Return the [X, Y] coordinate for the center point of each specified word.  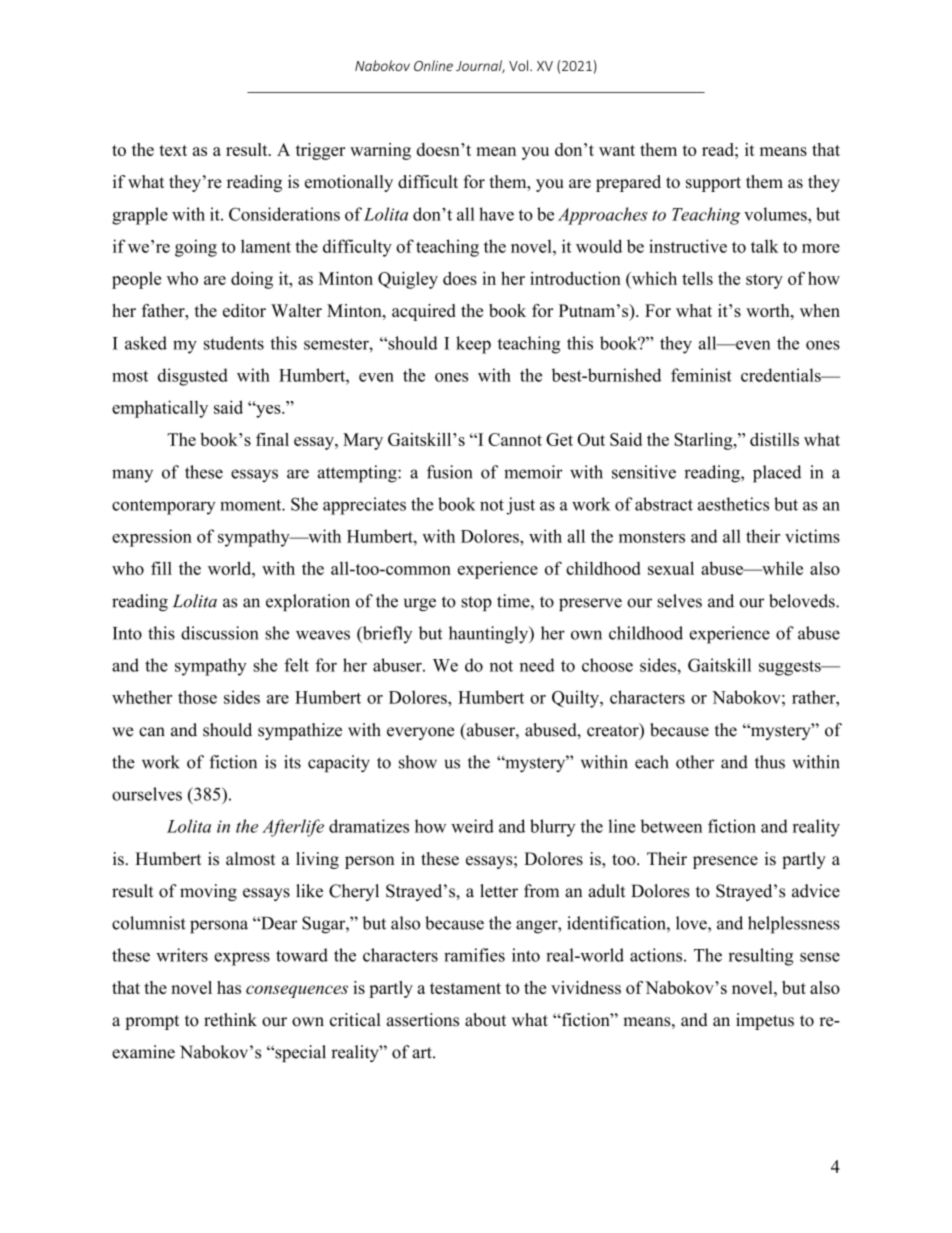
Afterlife [293, 828]
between [671, 826]
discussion [220, 633]
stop [476, 603]
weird [472, 826]
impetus [765, 1021]
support [713, 184]
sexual [671, 568]
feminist [701, 375]
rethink [230, 1020]
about [485, 1020]
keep [473, 345]
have [496, 214]
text [173, 150]
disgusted [193, 377]
